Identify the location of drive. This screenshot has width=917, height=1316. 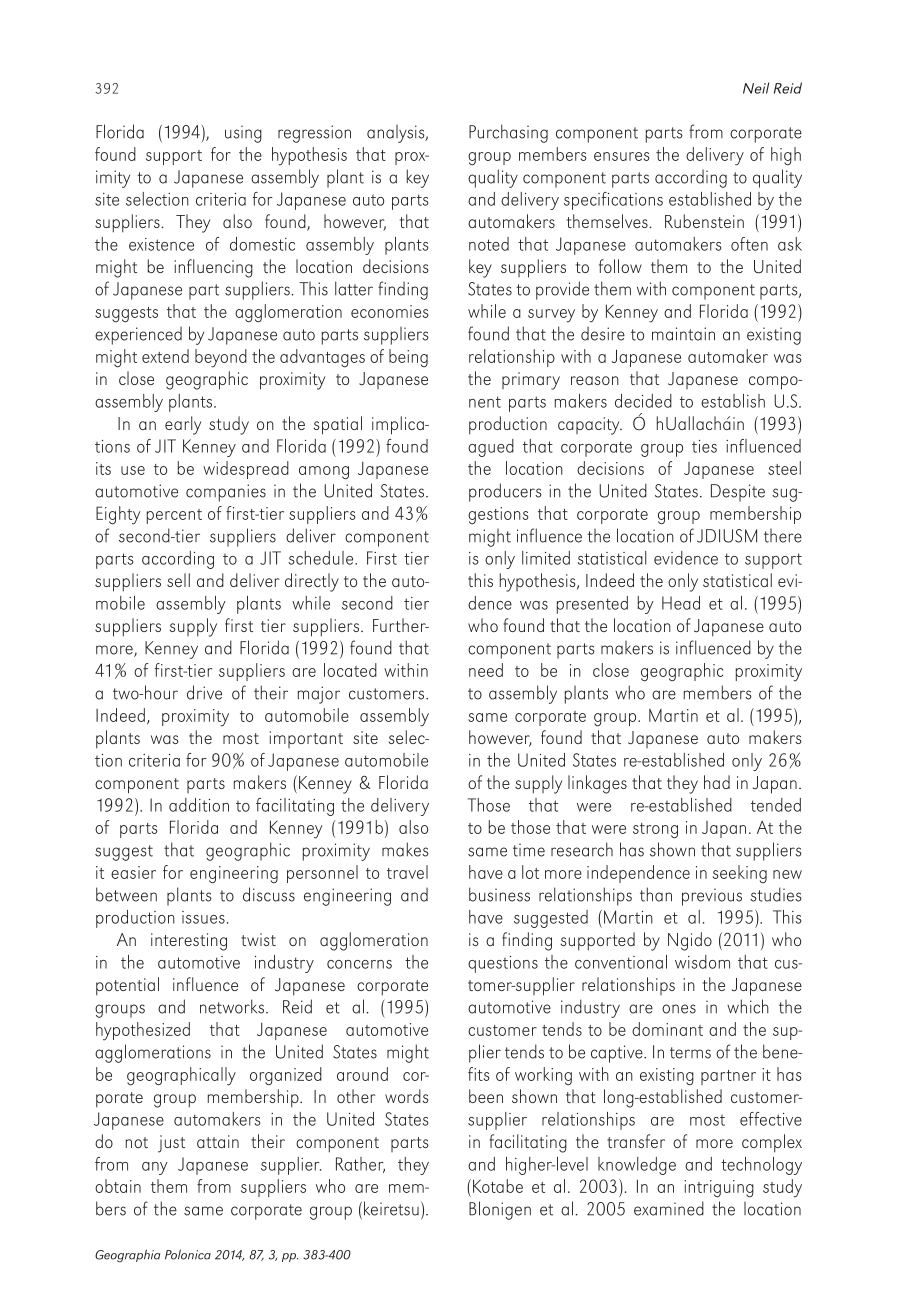
(204, 692).
